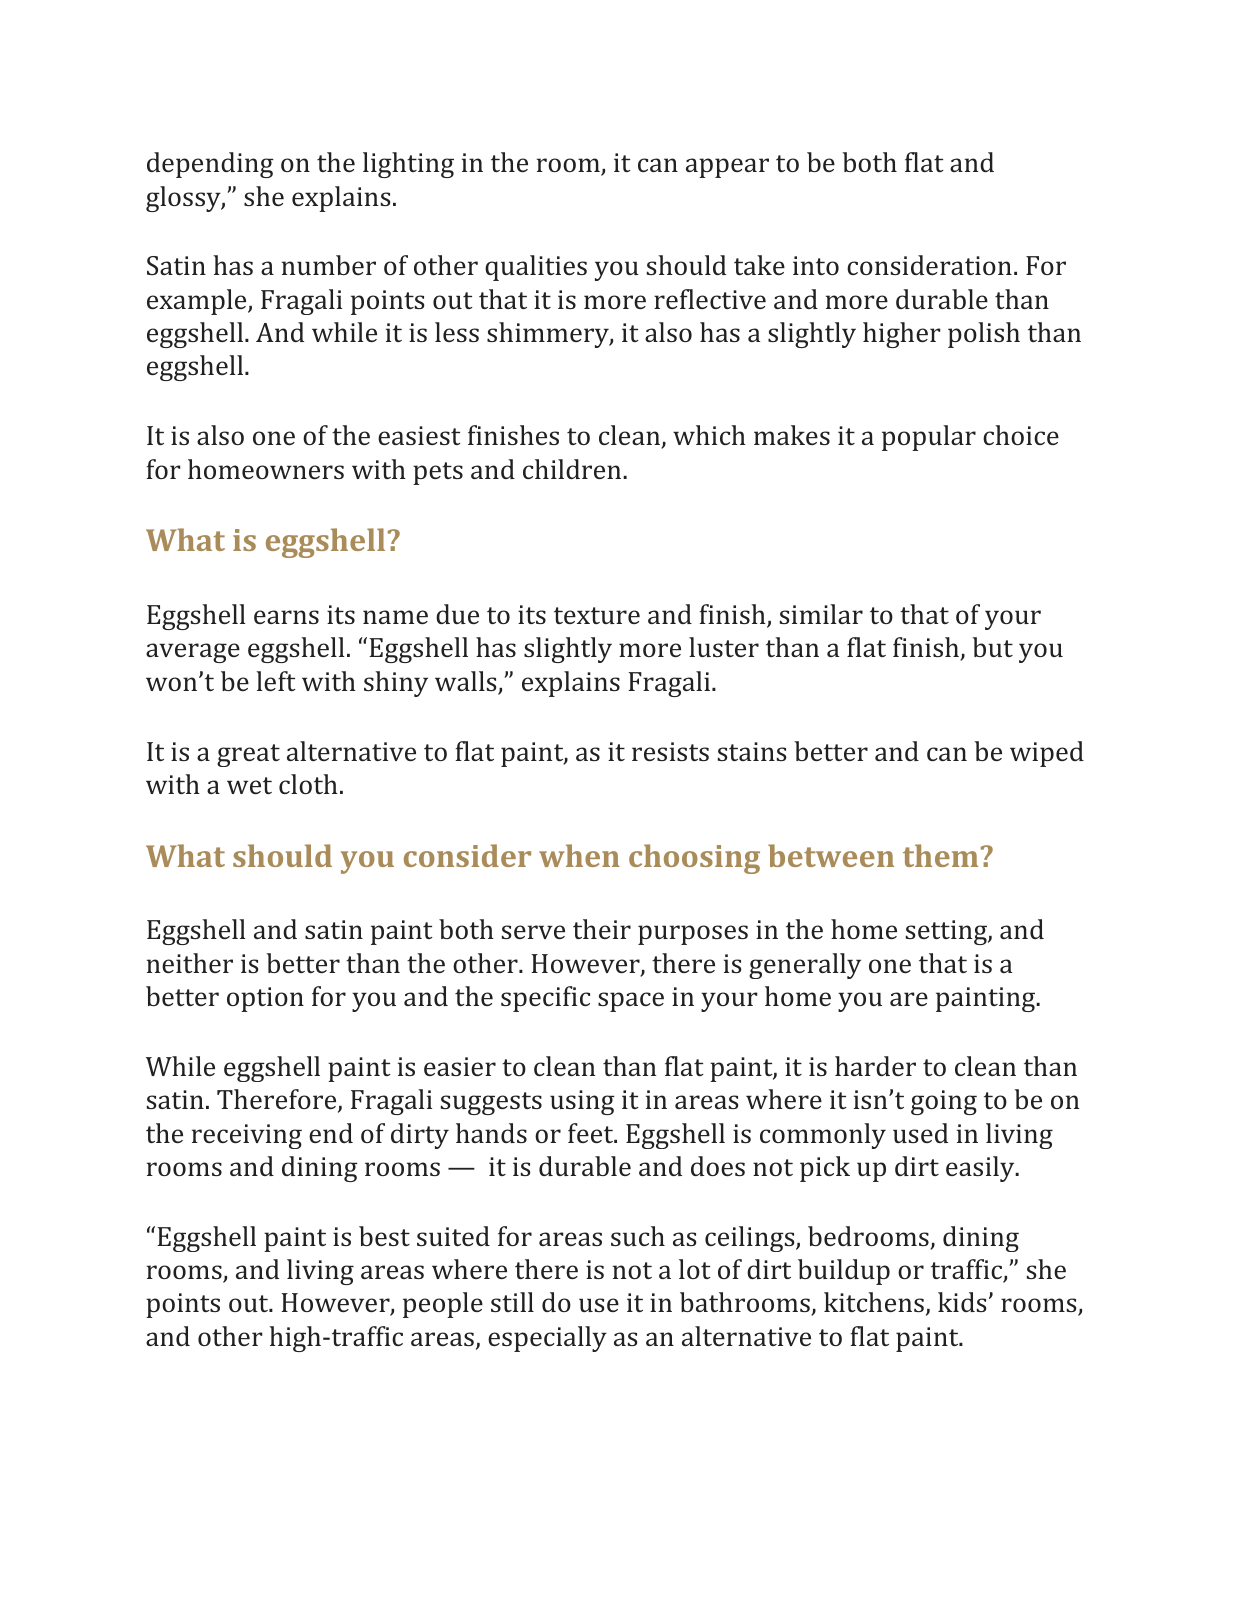 The image size is (1237, 1601). What do you see at coordinates (602, 929) in the screenshot?
I see `their` at bounding box center [602, 929].
